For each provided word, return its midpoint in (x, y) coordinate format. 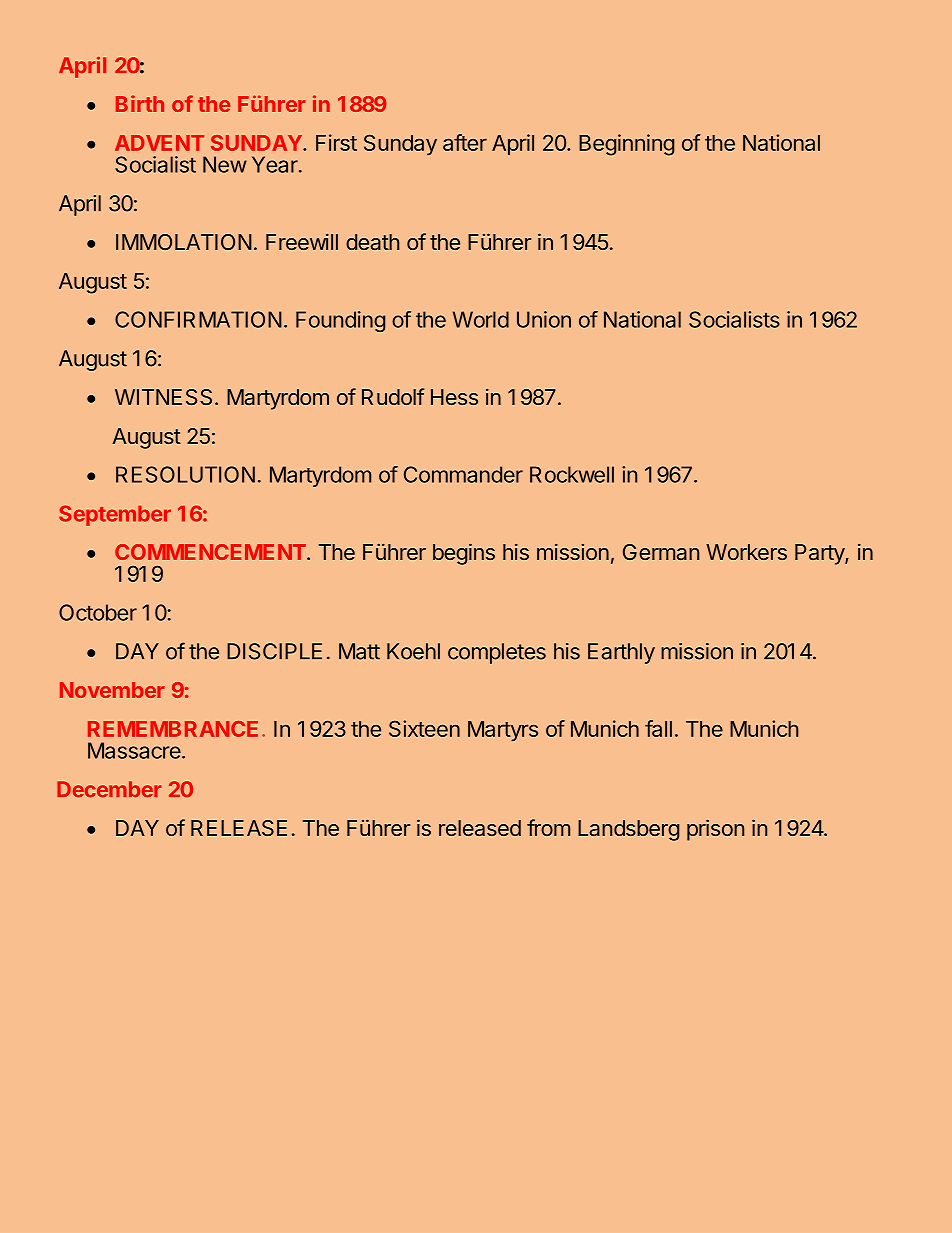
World (481, 319)
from (548, 827)
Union (544, 319)
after (465, 142)
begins (464, 554)
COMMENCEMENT (211, 552)
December (109, 789)
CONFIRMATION (198, 319)
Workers (746, 552)
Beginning (626, 145)
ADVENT (159, 143)
